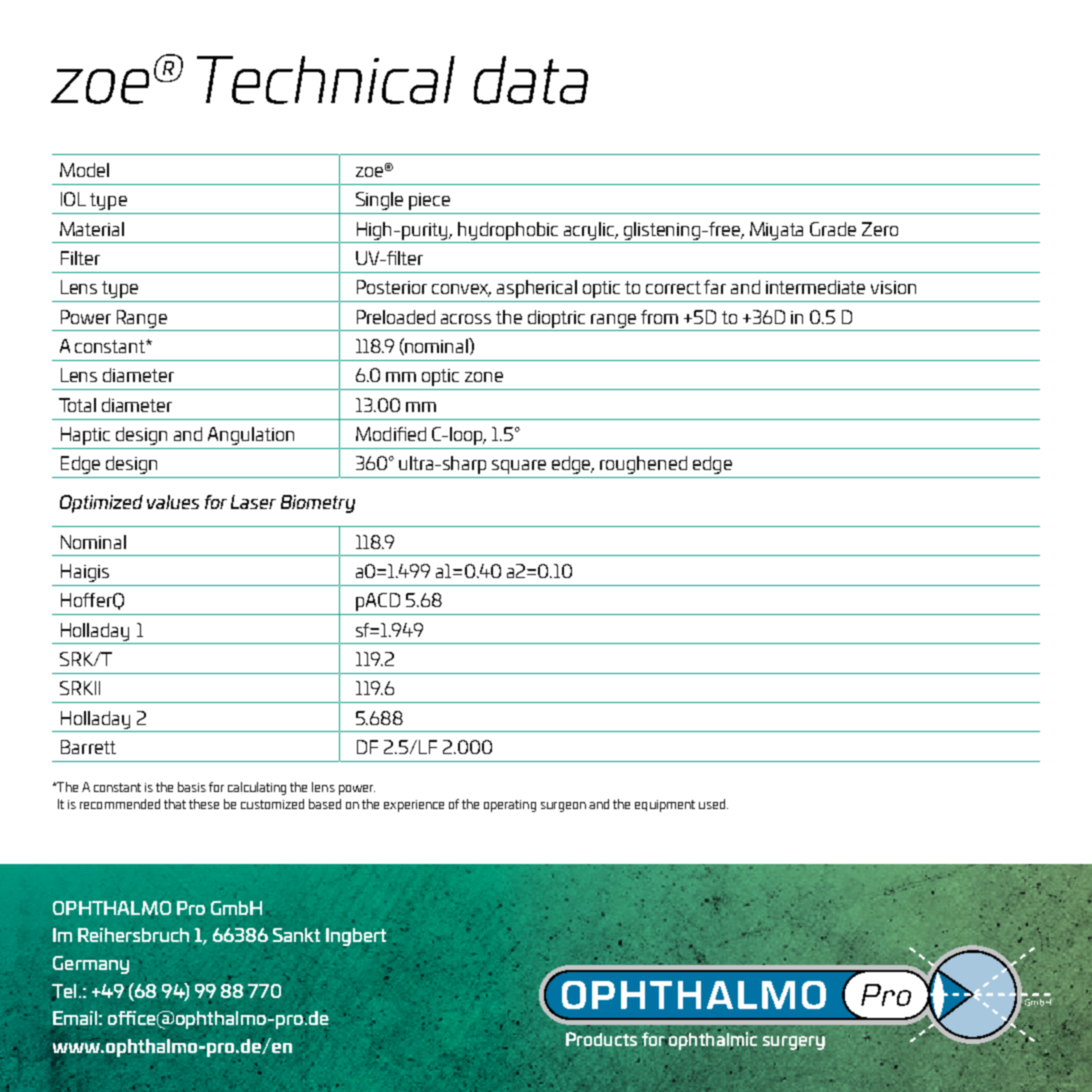 Image resolution: width=1092 pixels, height=1092 pixels. I want to click on values, so click(173, 502).
